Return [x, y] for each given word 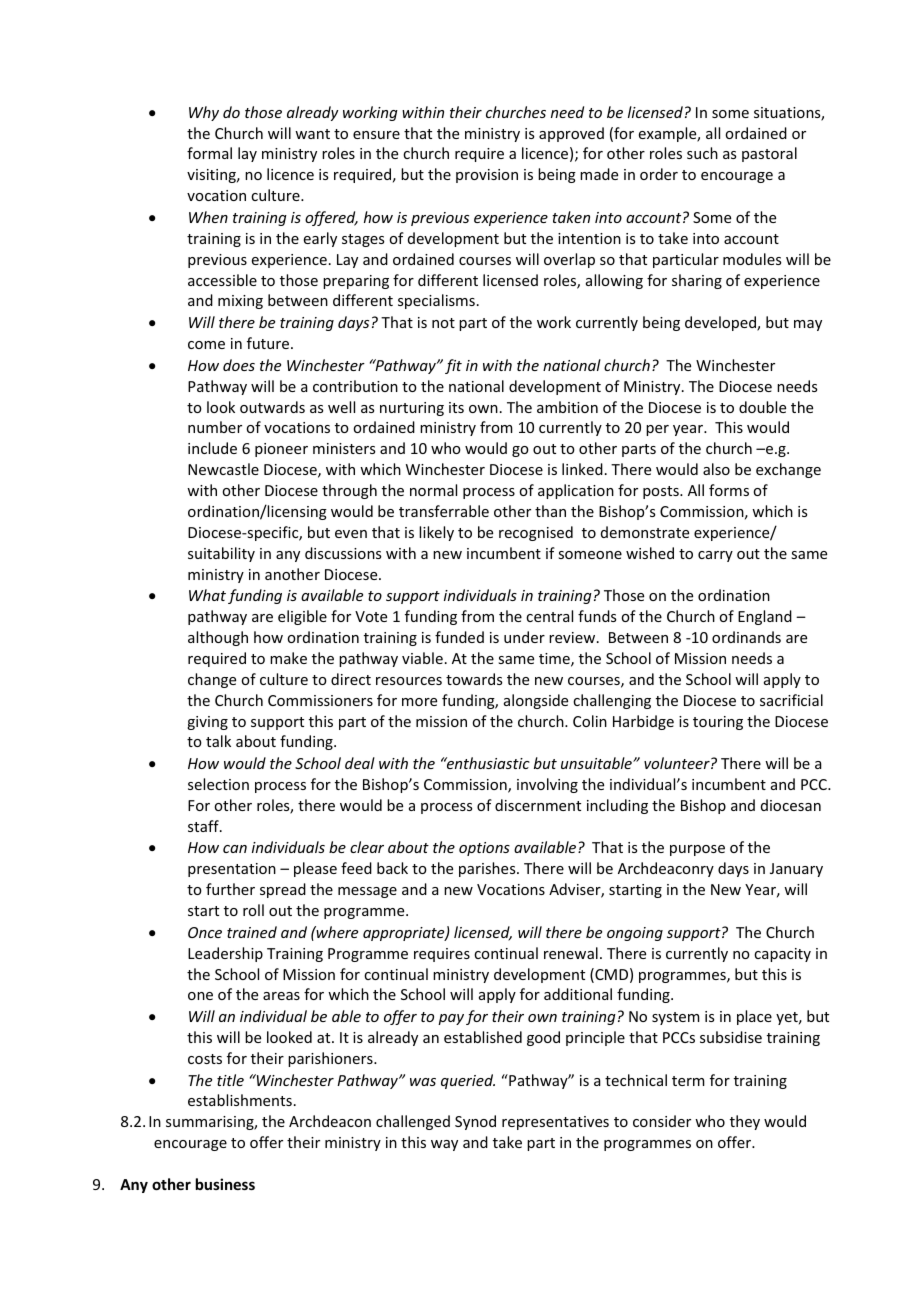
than [550, 511]
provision [487, 176]
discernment [538, 805]
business [225, 1184]
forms [729, 490]
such [702, 153]
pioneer [281, 450]
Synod [475, 1122]
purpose [697, 850]
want [312, 134]
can [235, 849]
